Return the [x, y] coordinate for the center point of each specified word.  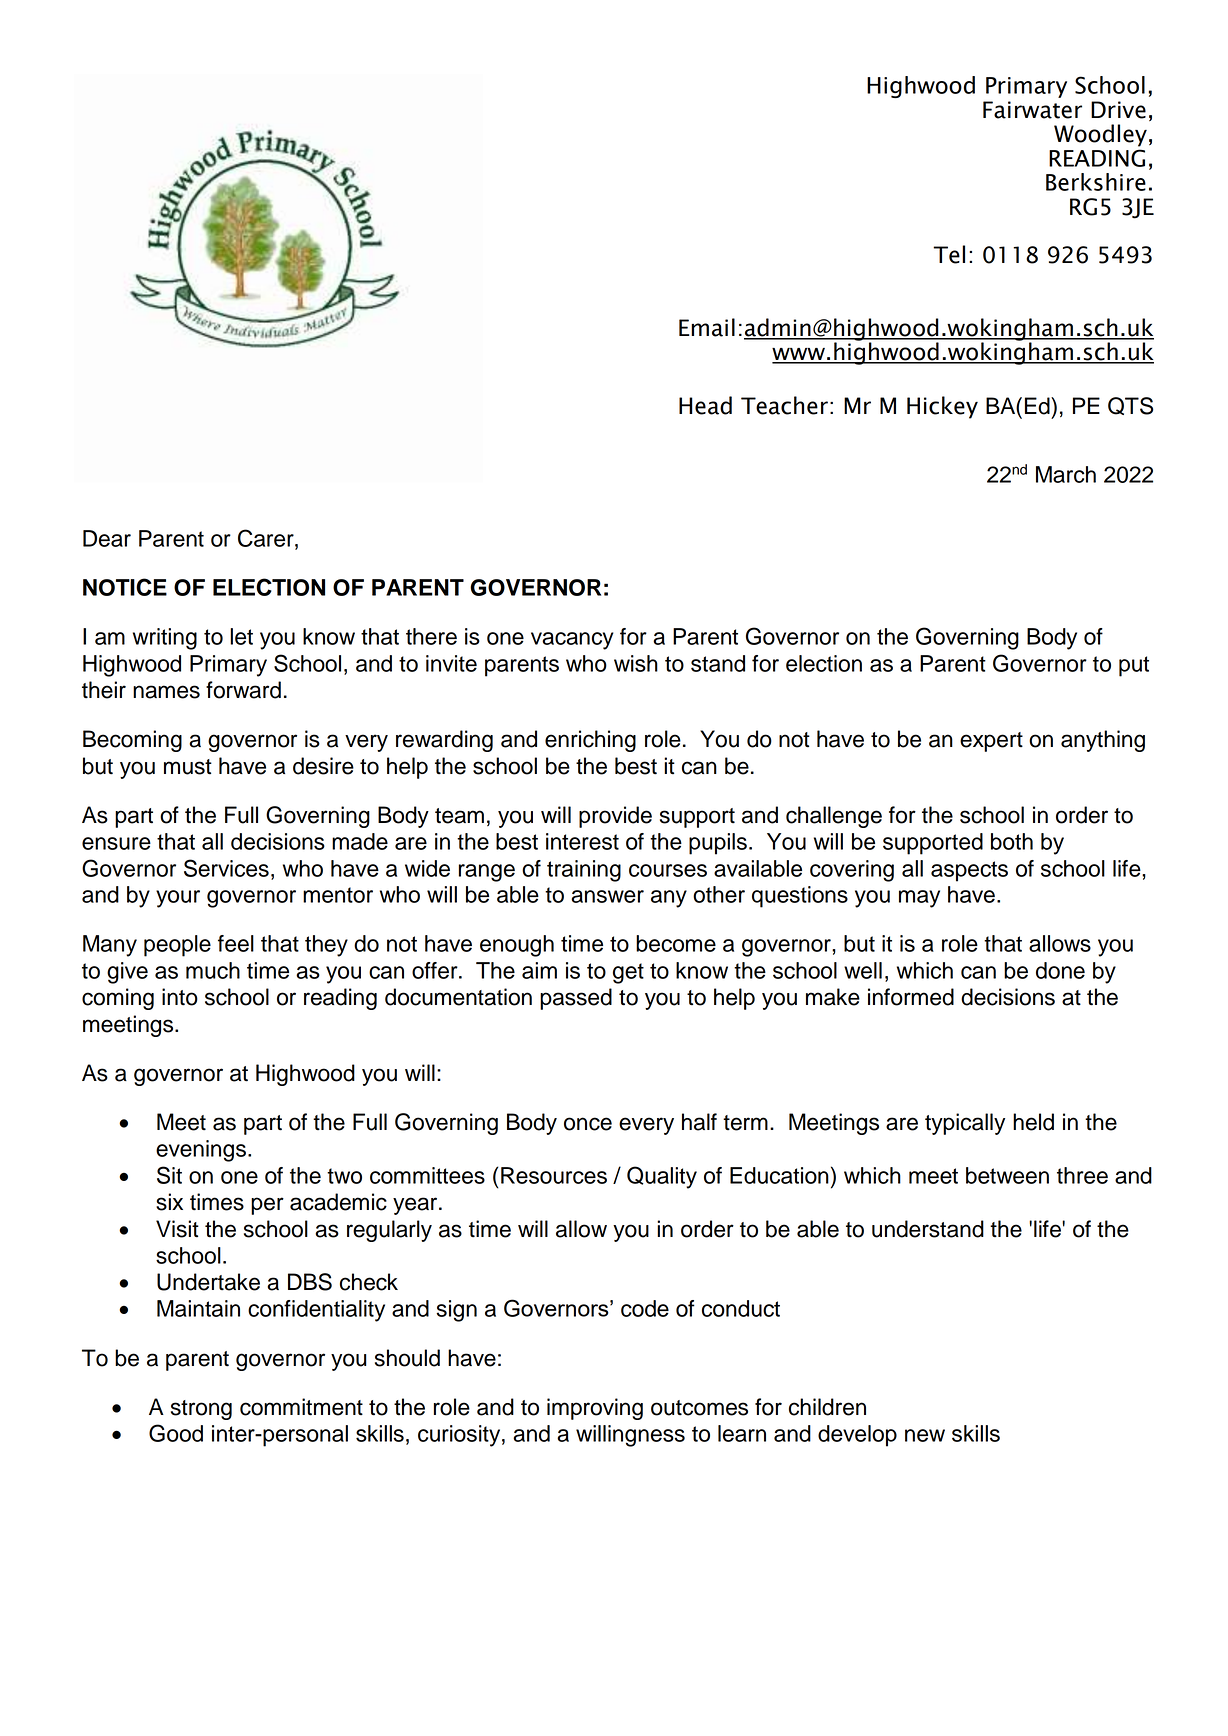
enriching [590, 741]
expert [991, 742]
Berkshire [1096, 182]
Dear [107, 538]
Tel [949, 254]
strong [201, 1410]
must [188, 767]
